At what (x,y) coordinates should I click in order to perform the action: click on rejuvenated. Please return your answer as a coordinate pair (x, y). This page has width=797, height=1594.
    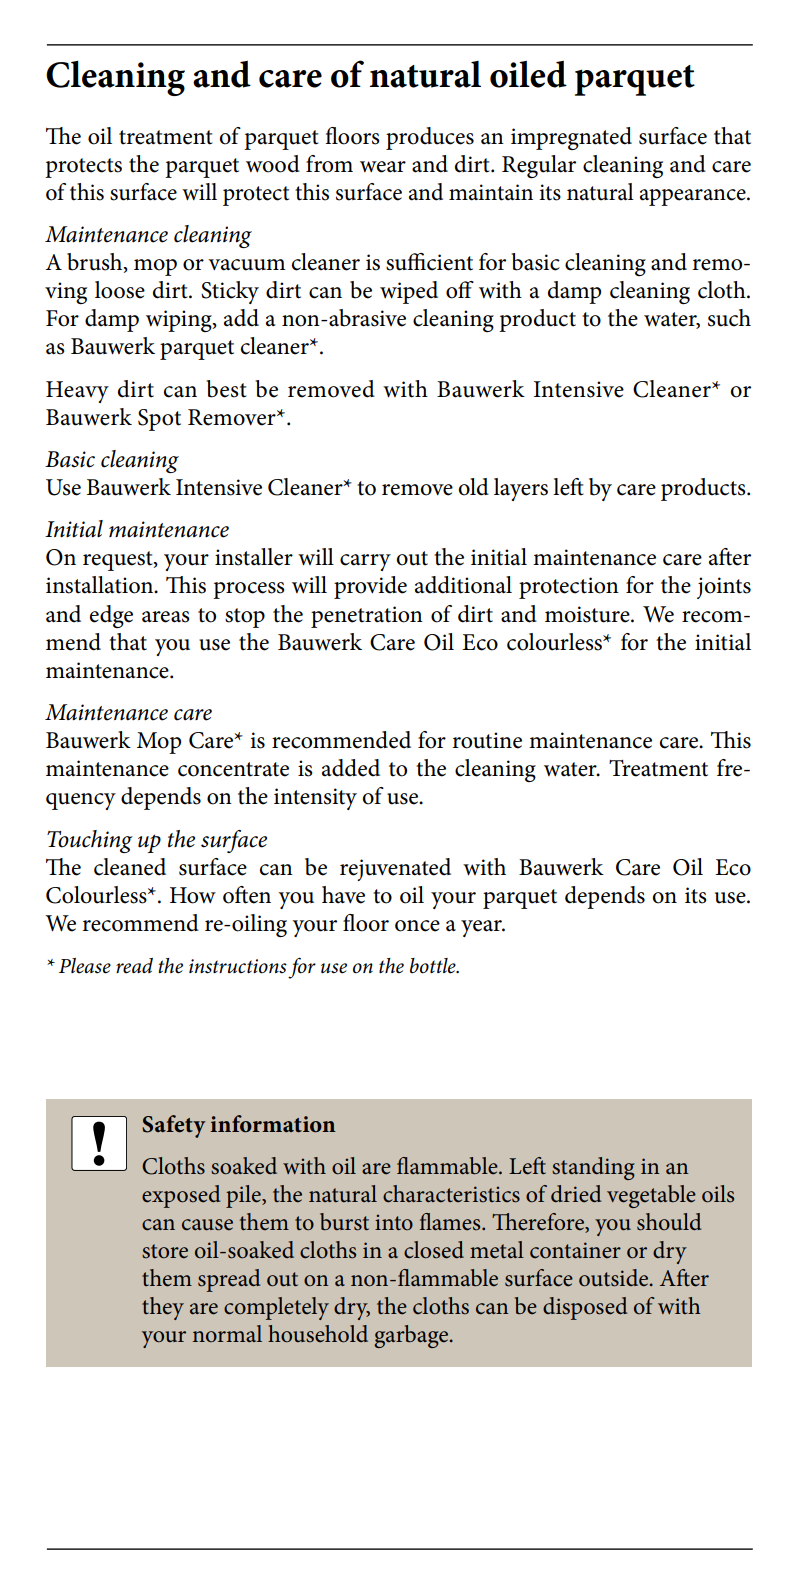
    Looking at the image, I should click on (395, 869).
